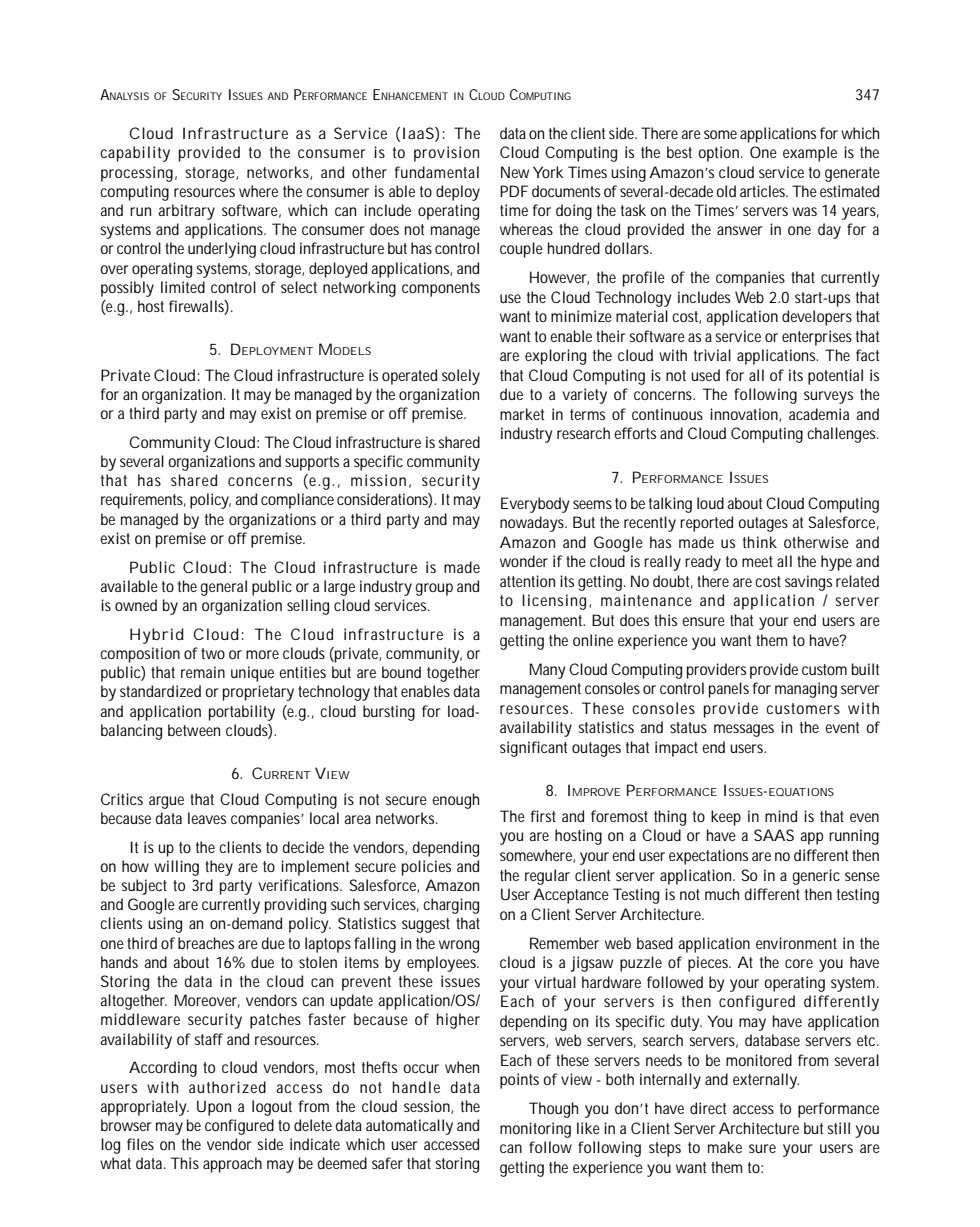 The height and width of the screenshot is (1227, 980). What do you see at coordinates (547, 671) in the screenshot?
I see `Many` at bounding box center [547, 671].
